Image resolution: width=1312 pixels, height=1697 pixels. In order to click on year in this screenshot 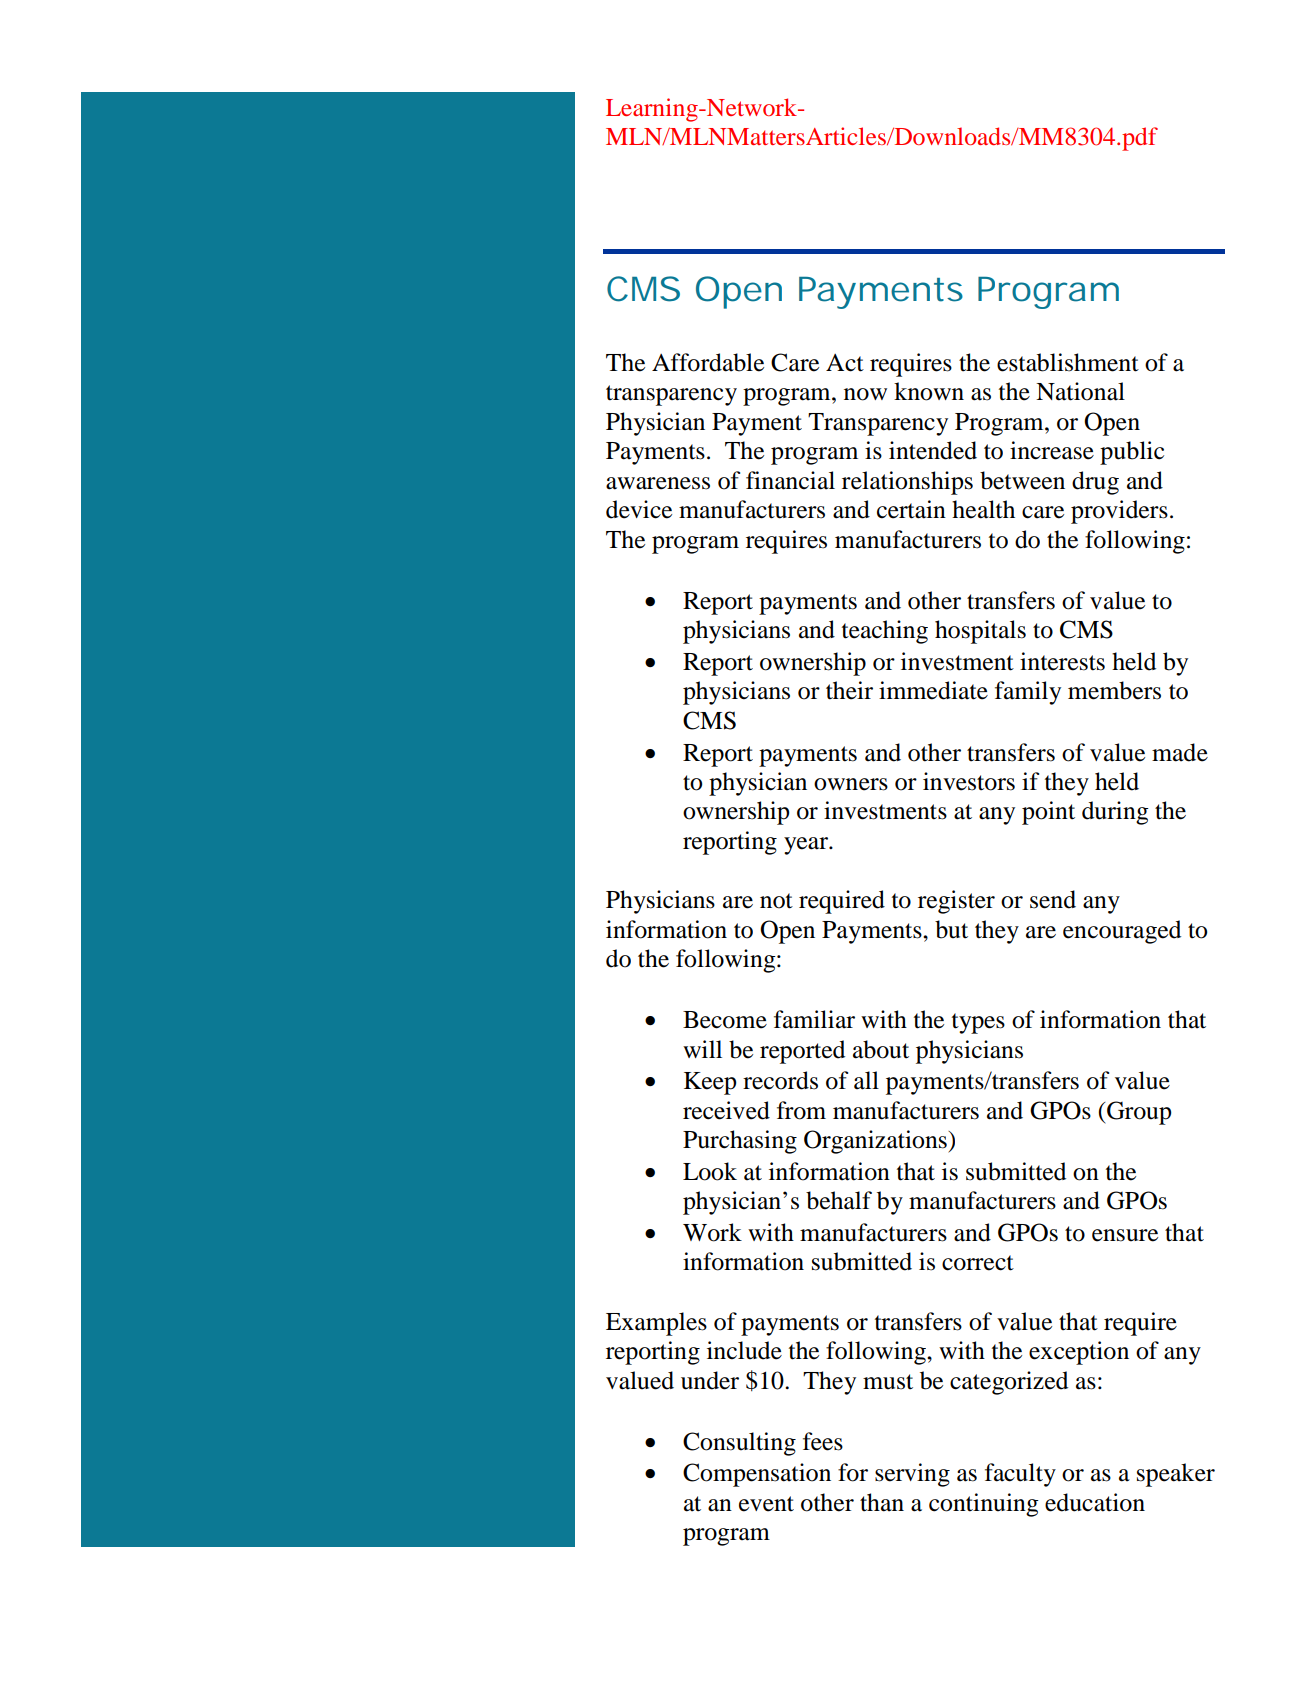, I will do `click(807, 846)`.
